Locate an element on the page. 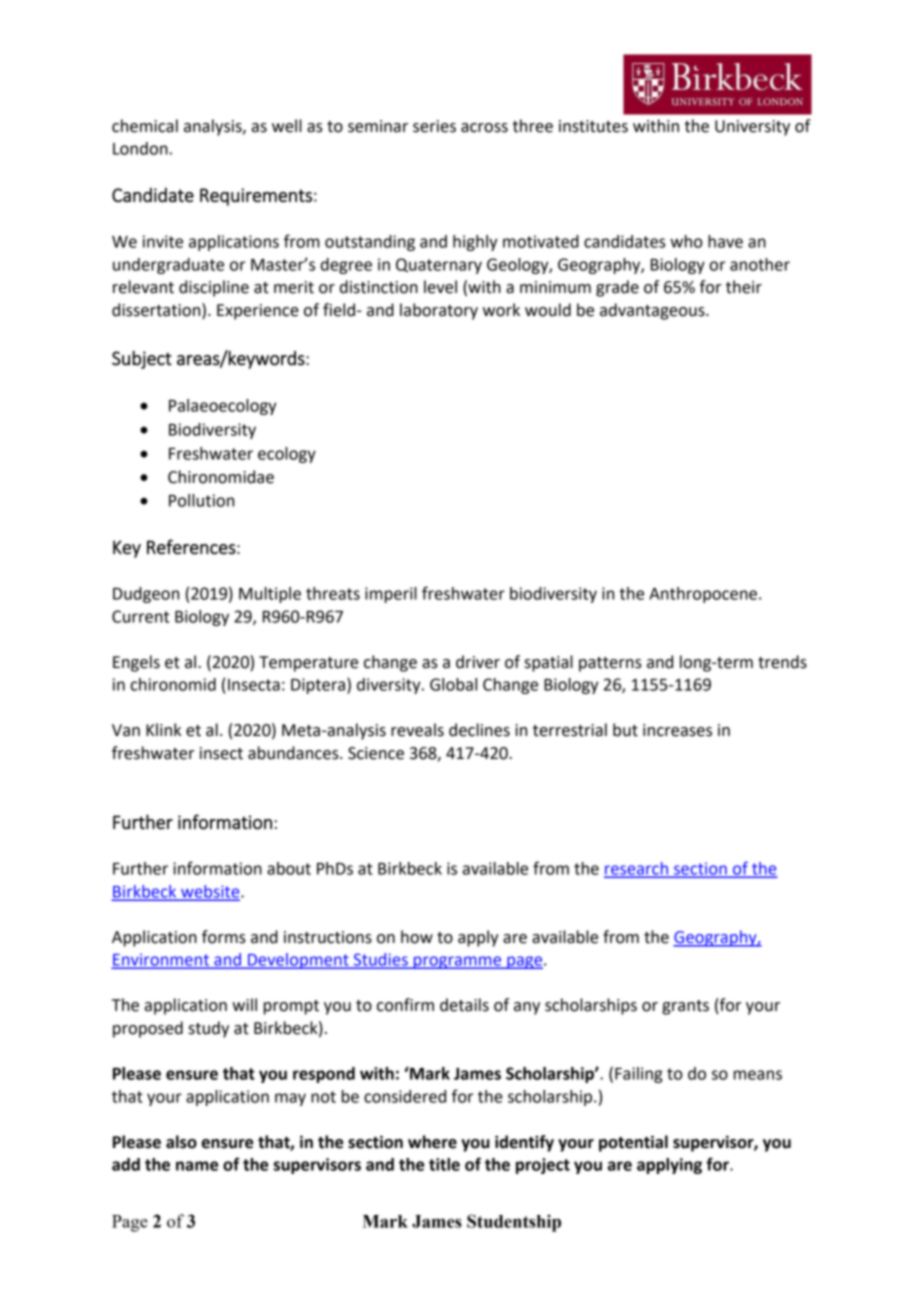  declines is located at coordinates (479, 730).
